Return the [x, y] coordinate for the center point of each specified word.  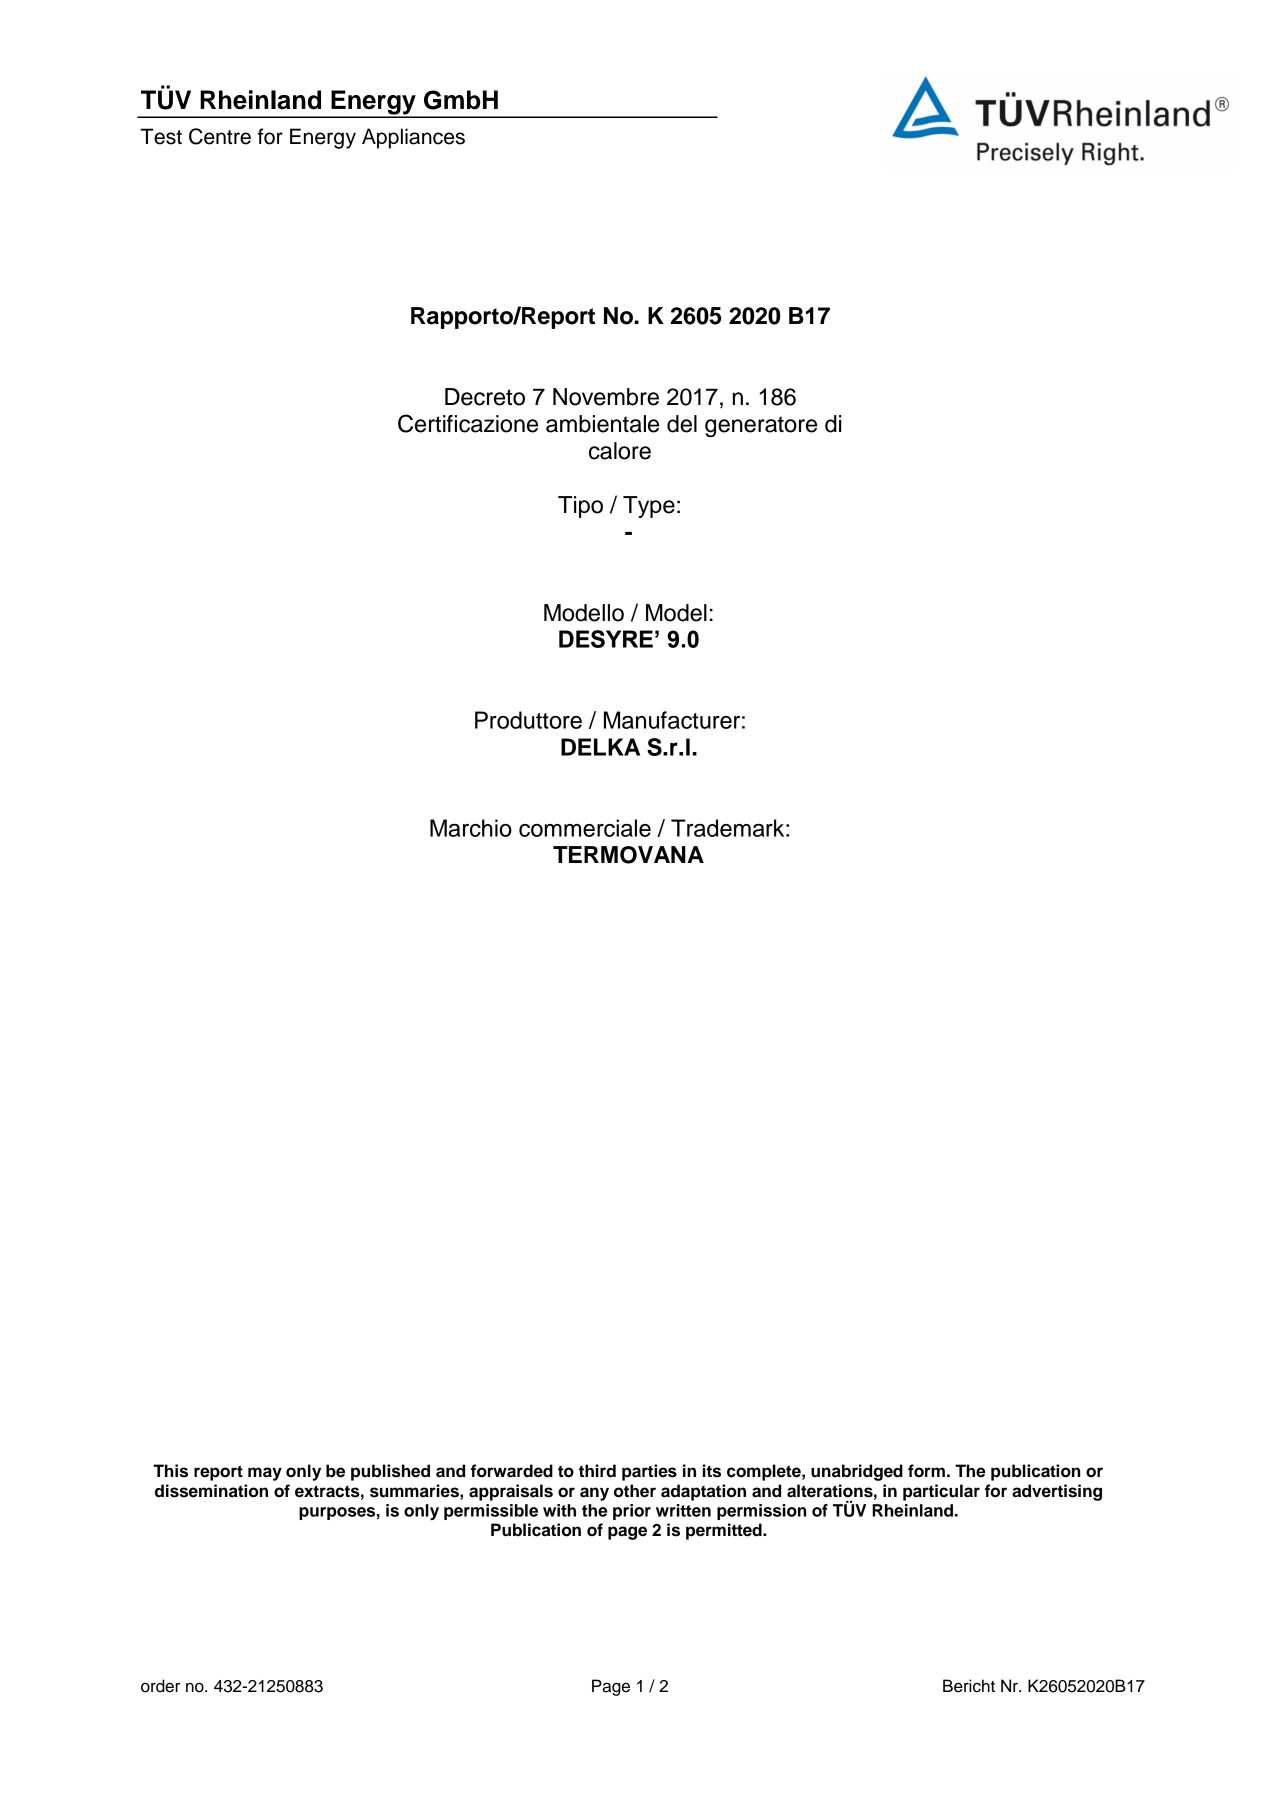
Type [649, 507]
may [265, 1474]
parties [649, 1472]
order [160, 1686]
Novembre [606, 397]
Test [161, 136]
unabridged [857, 1472]
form [926, 1471]
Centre [220, 136]
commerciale [585, 828]
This [170, 1471]
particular [941, 1492]
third [597, 1471]
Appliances [413, 138]
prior [632, 1512]
